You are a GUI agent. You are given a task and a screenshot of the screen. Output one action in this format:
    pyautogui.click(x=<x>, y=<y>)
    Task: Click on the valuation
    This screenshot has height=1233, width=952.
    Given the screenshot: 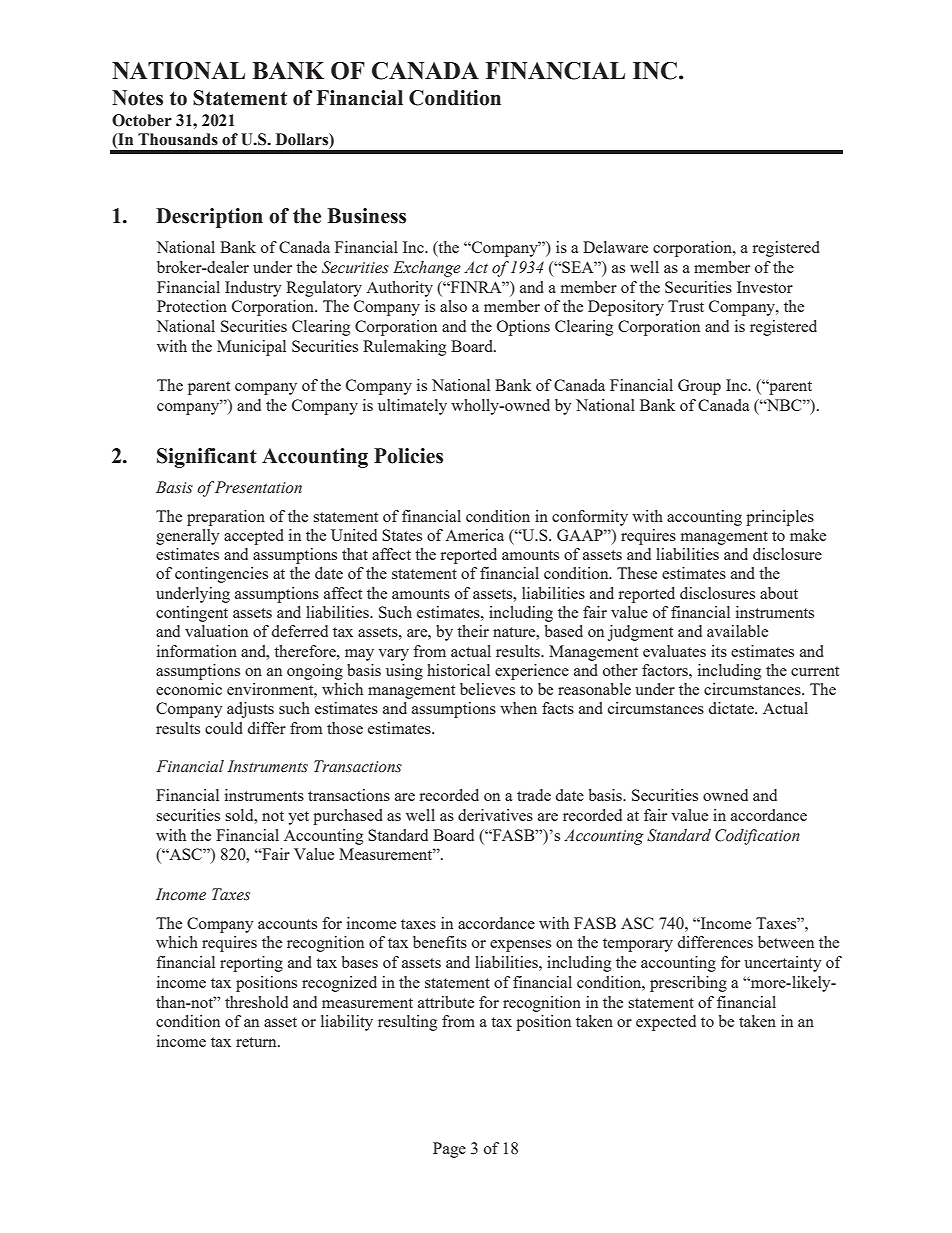 What is the action you would take?
    pyautogui.click(x=216, y=631)
